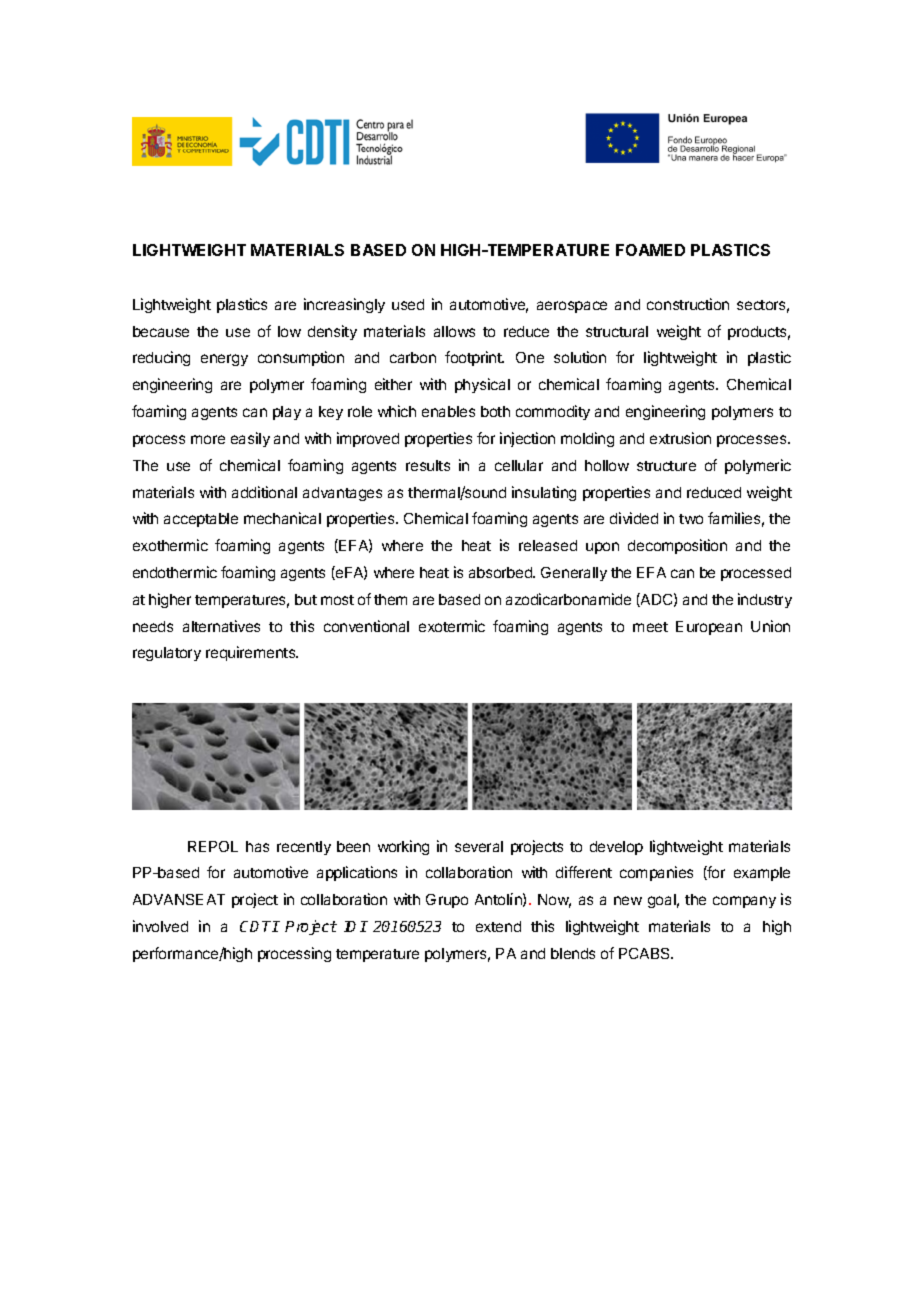  What do you see at coordinates (257, 846) in the screenshot?
I see `has` at bounding box center [257, 846].
